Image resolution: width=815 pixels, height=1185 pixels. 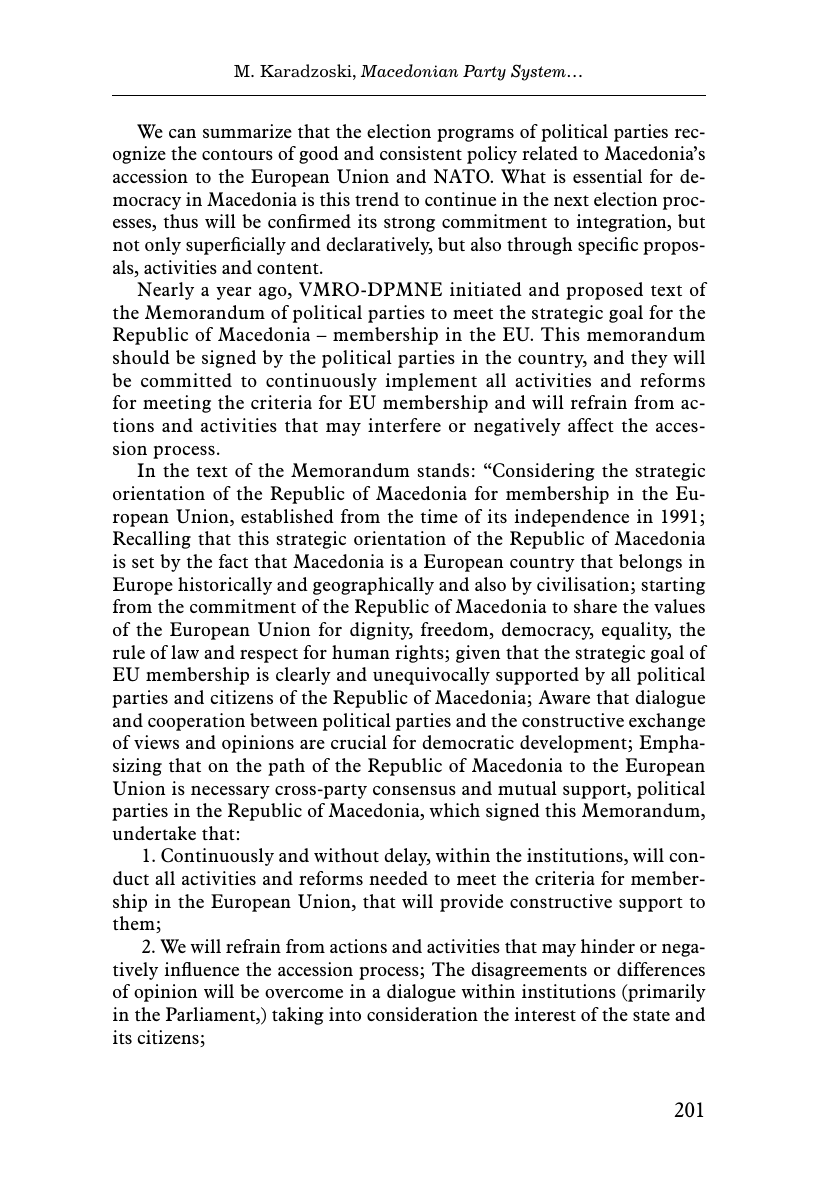 I want to click on consideration, so click(x=422, y=1014).
